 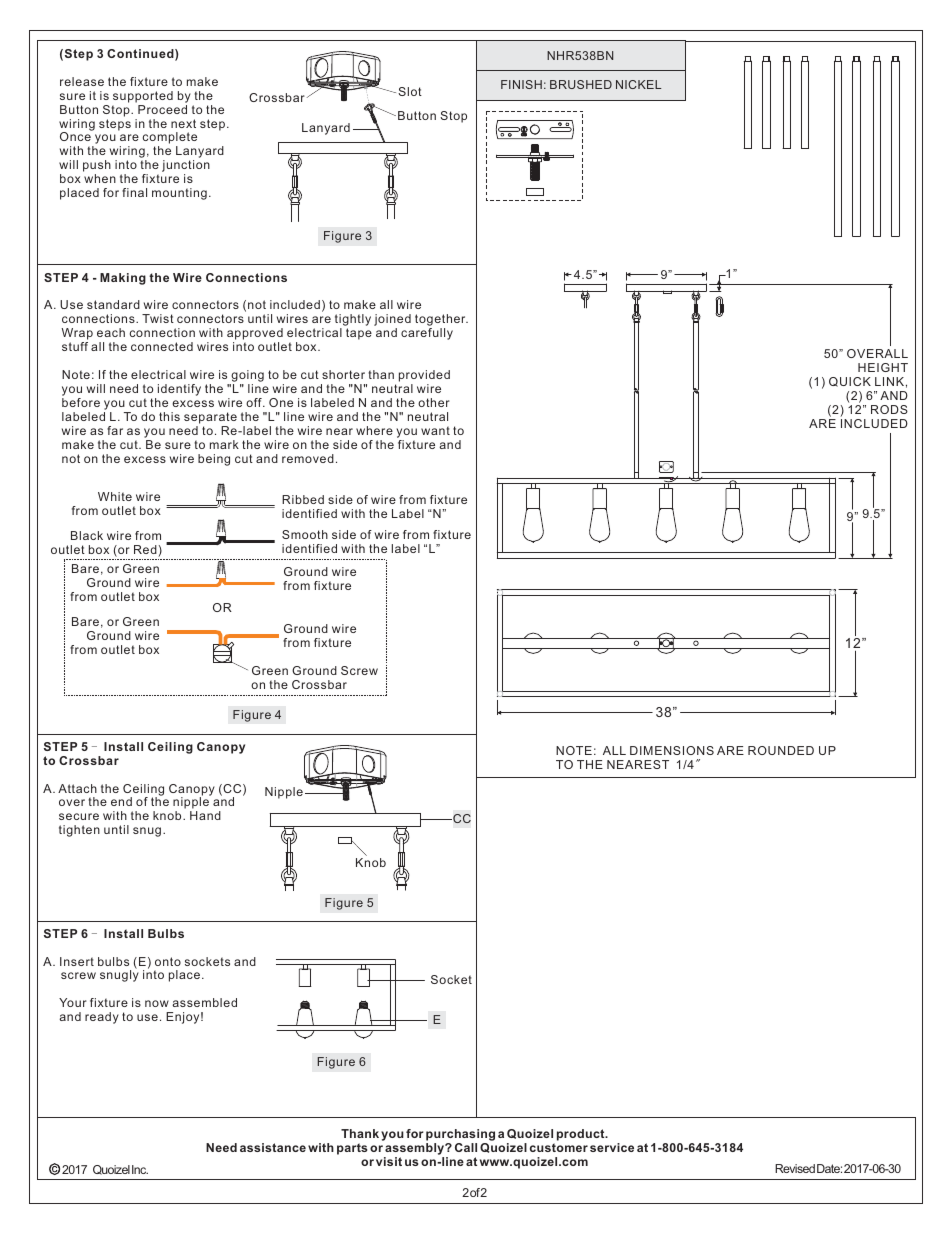 What do you see at coordinates (612, 1147) in the document?
I see `service` at bounding box center [612, 1147].
